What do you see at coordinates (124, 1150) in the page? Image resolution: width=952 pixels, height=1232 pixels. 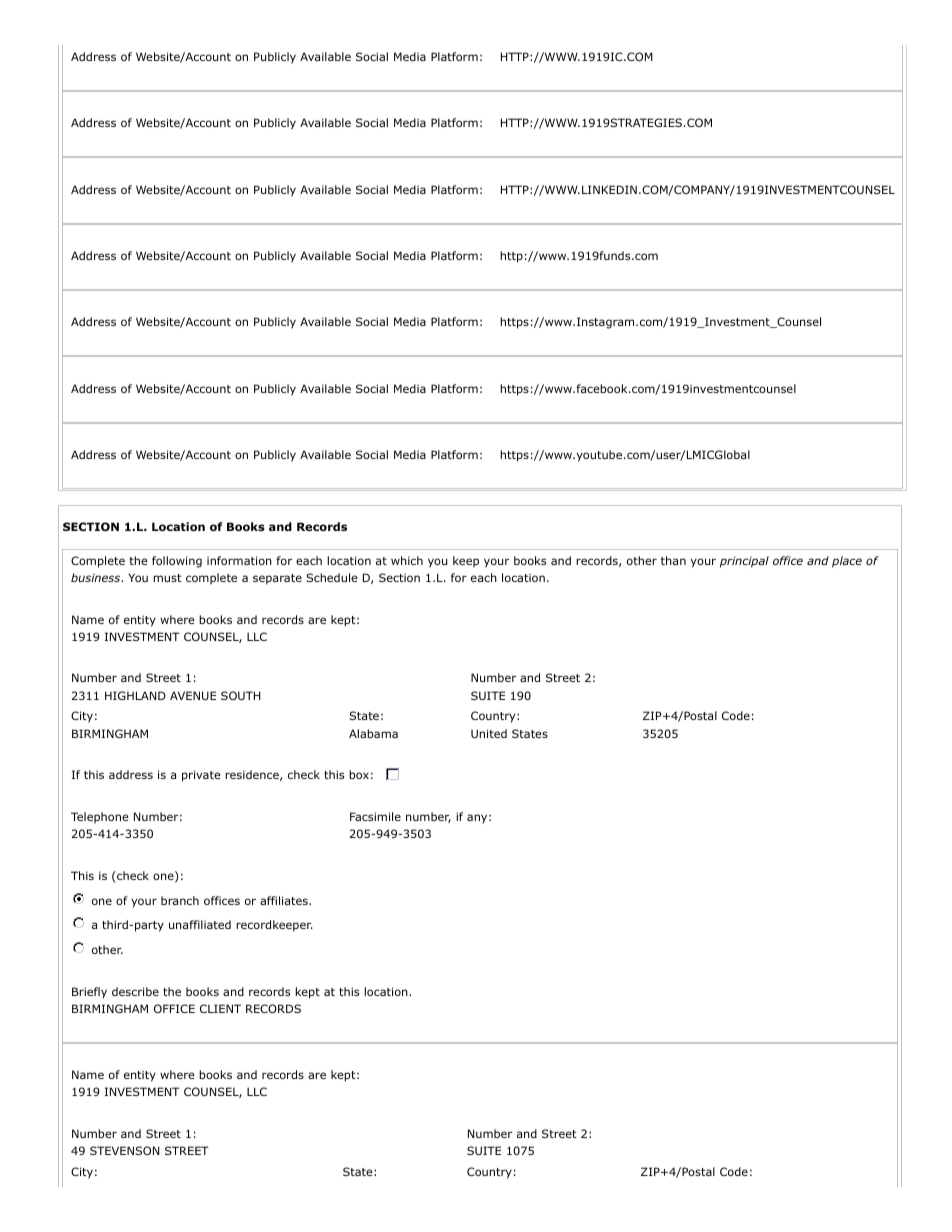 I see `STEVENSON` at bounding box center [124, 1150].
